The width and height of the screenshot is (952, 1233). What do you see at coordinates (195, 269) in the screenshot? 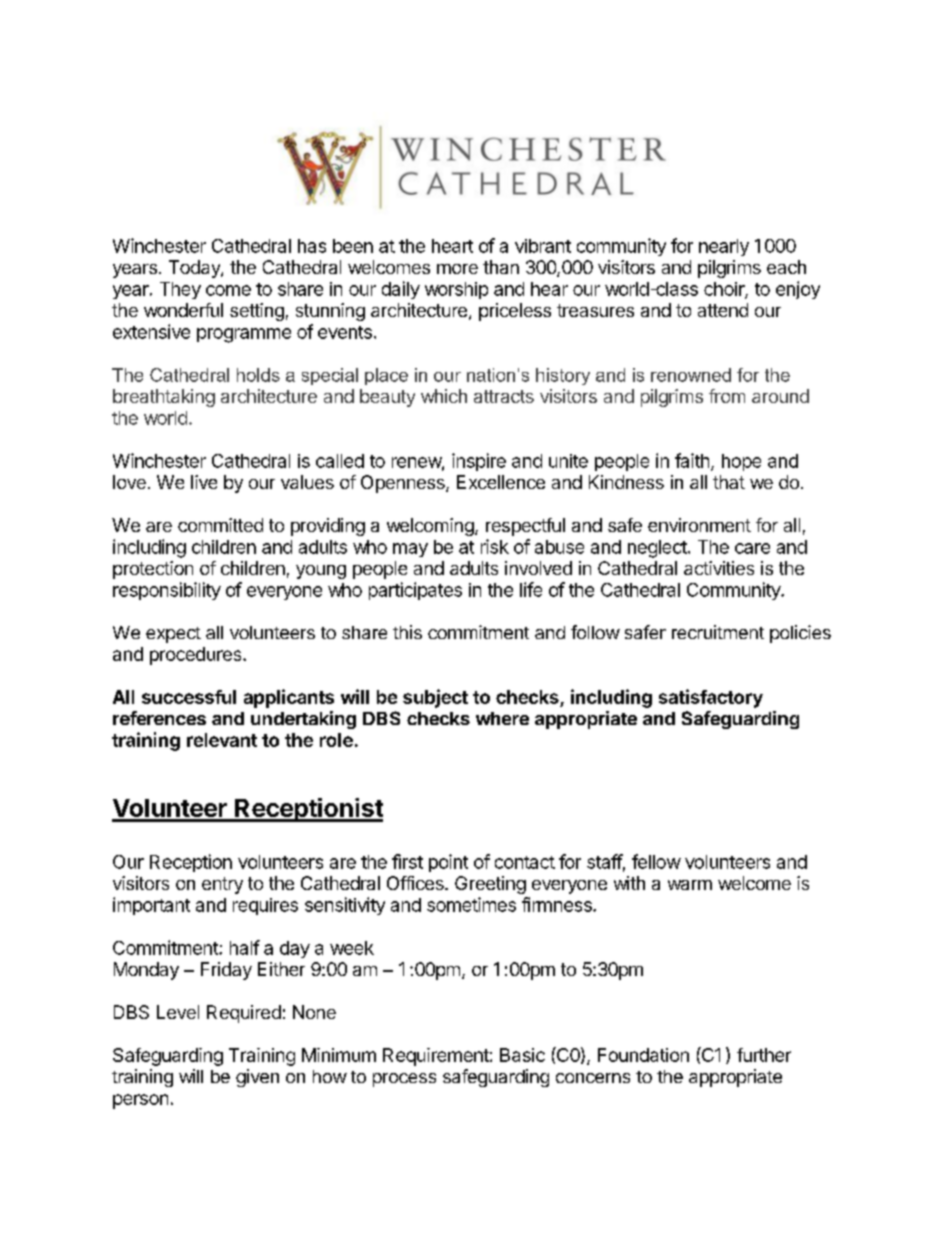
I see `Today` at bounding box center [195, 269].
